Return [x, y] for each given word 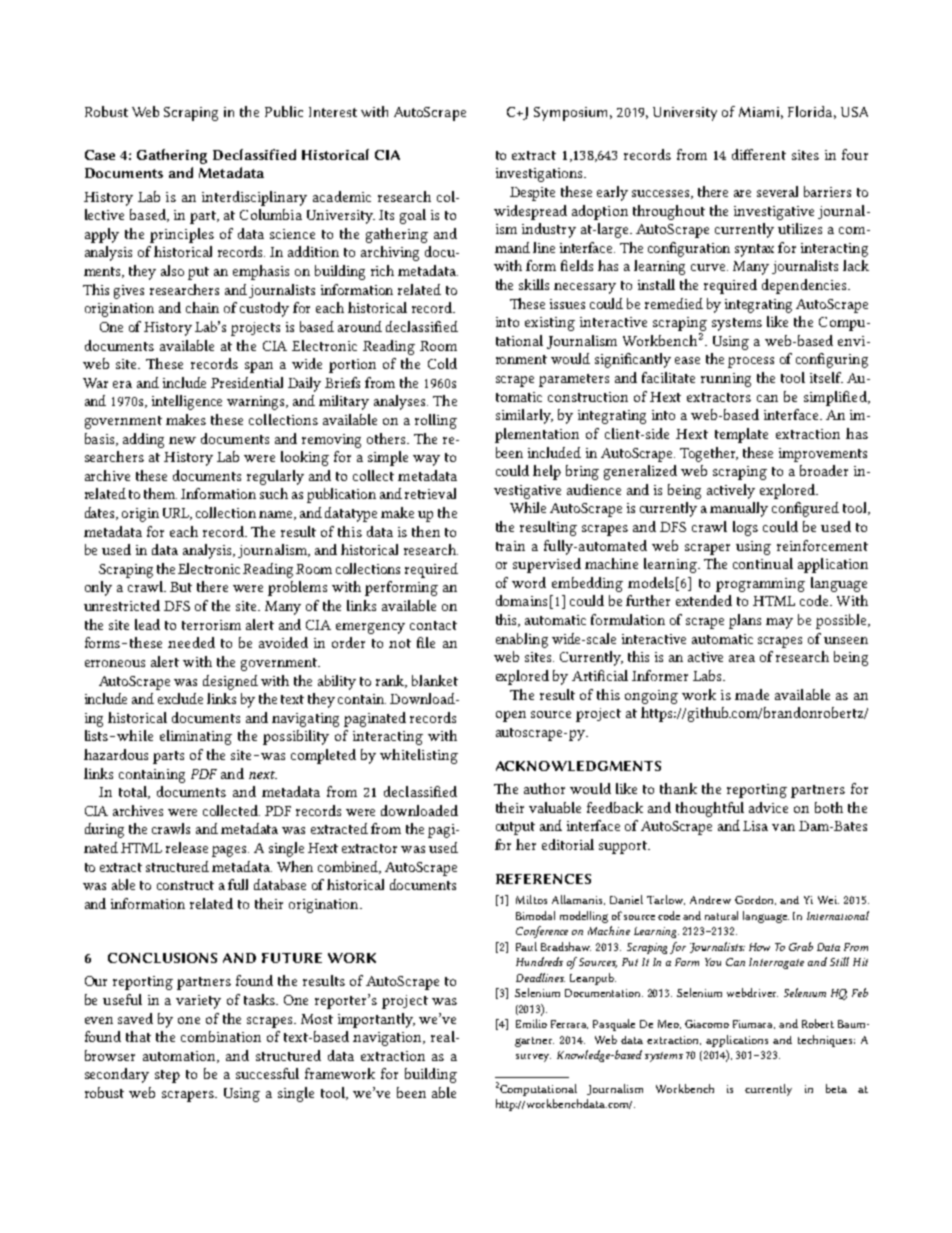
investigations [540, 175]
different [759, 154]
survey [533, 1058]
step [167, 1076]
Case [100, 155]
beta [836, 1088]
